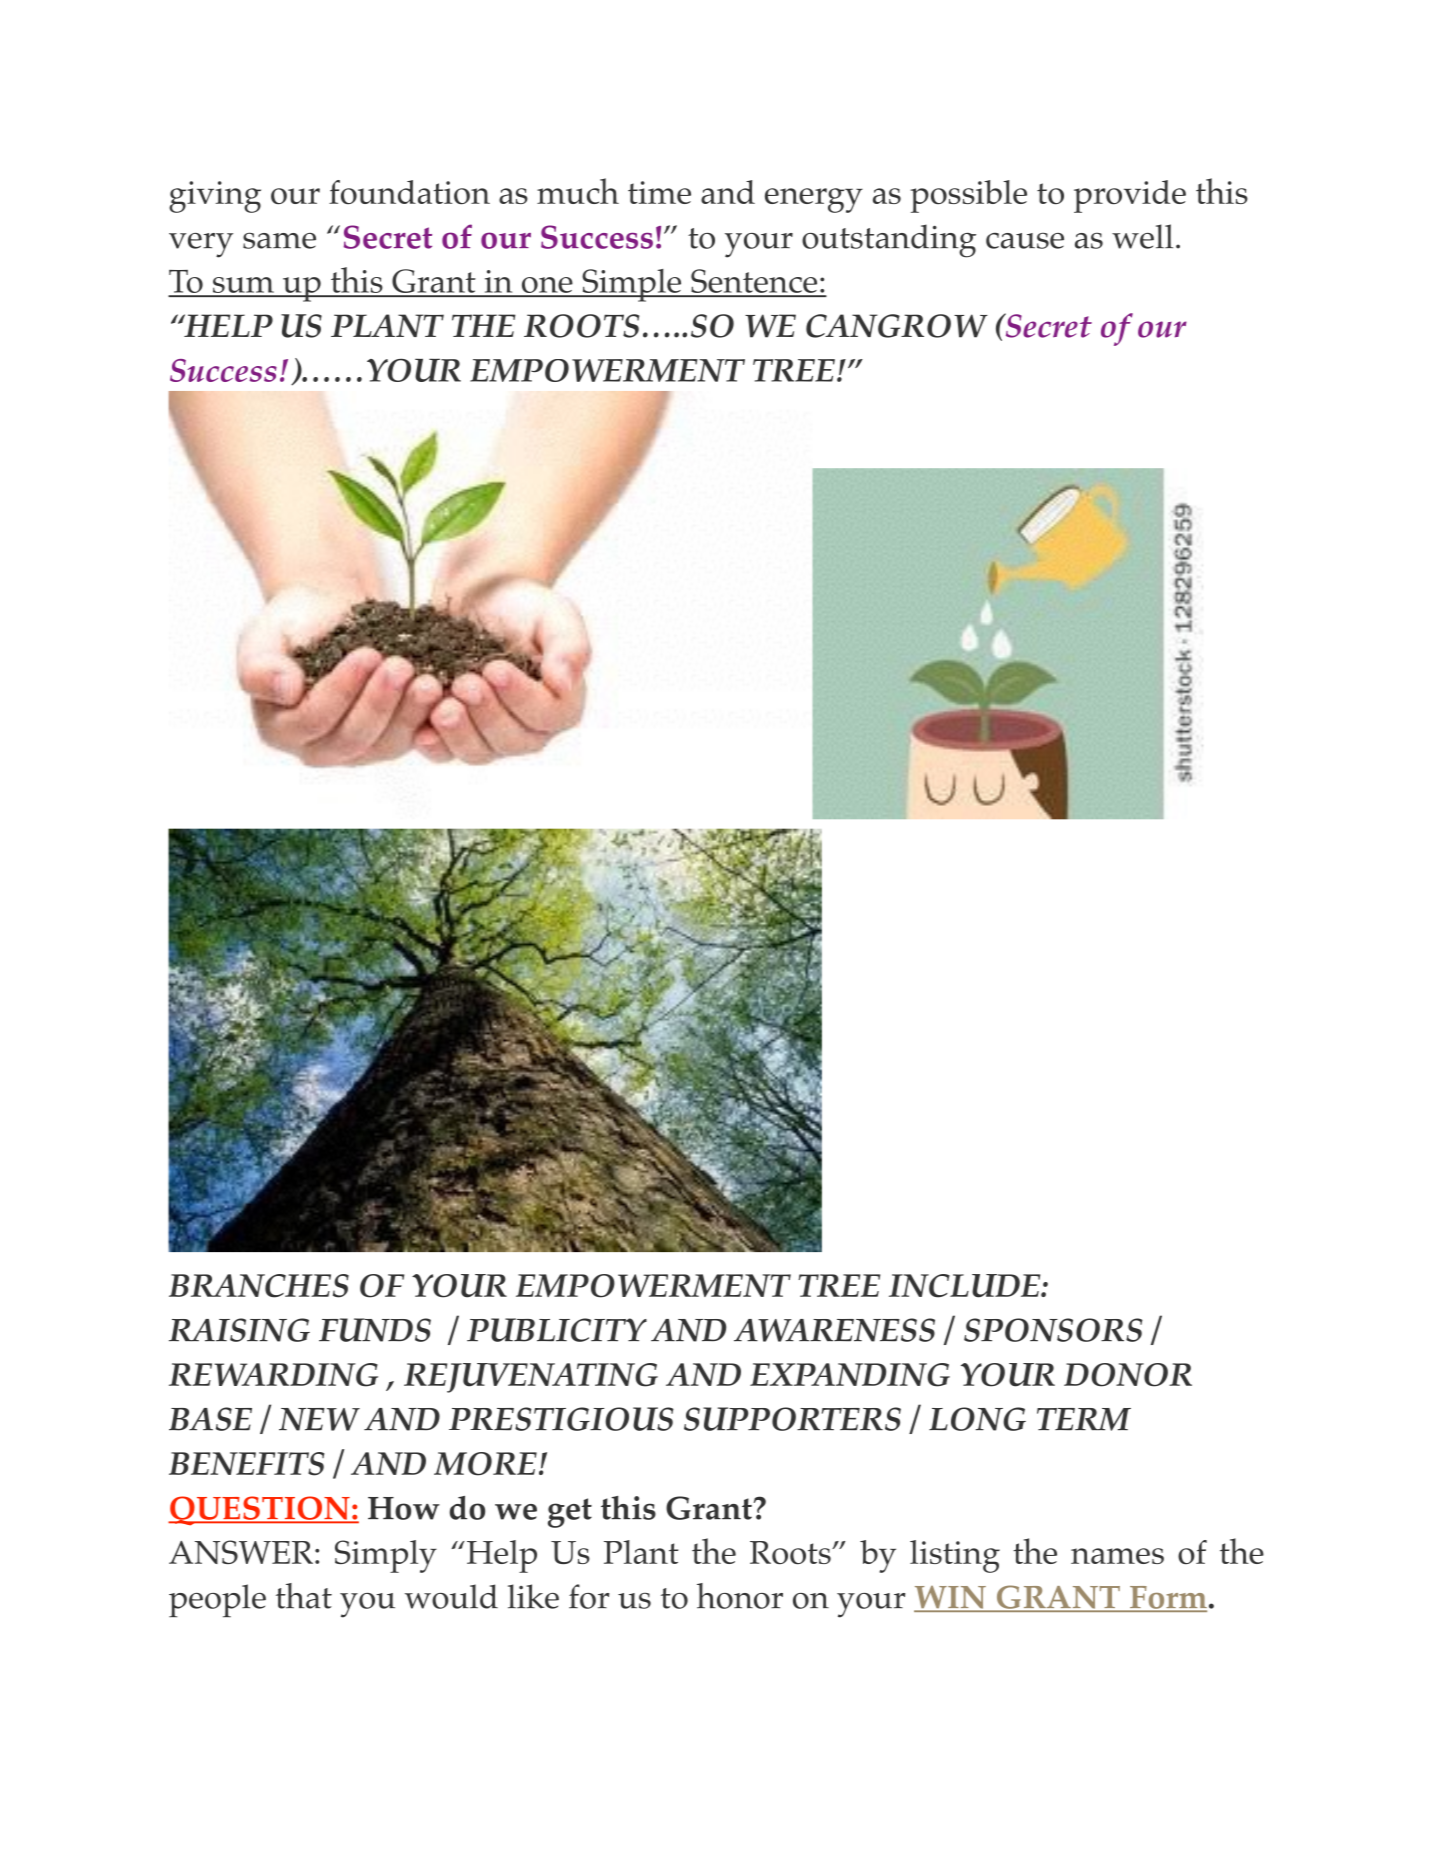 This screenshot has height=1854, width=1433. Describe the element at coordinates (259, 1286) in the screenshot. I see `BRANCHES` at that location.
